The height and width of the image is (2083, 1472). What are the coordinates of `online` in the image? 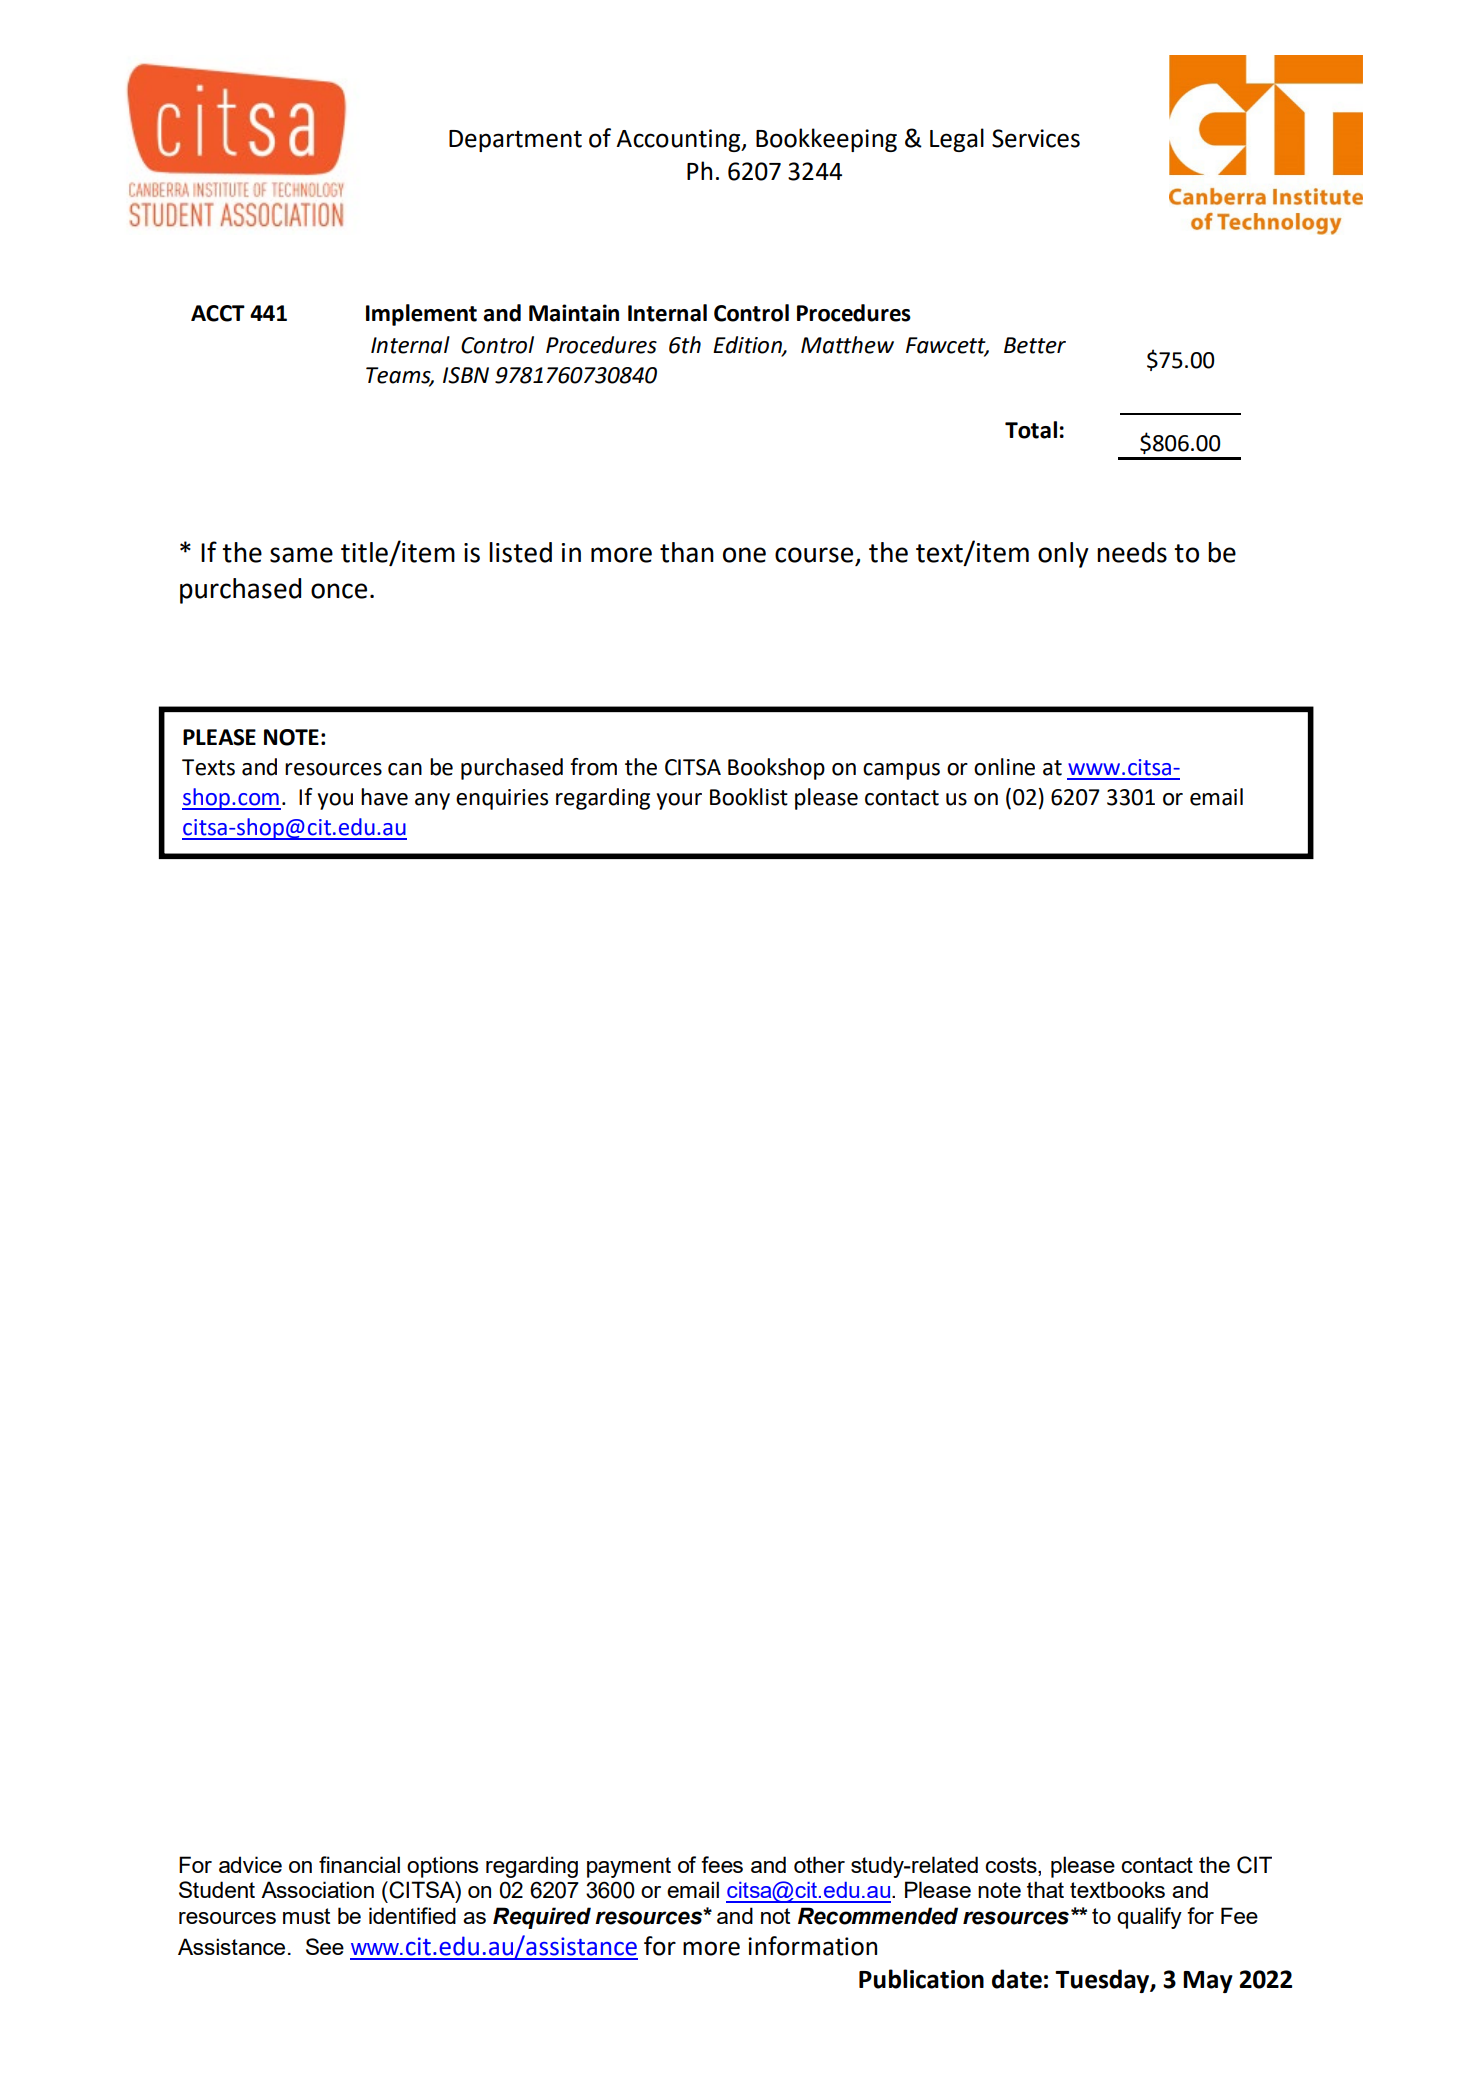 It's located at (1004, 767).
